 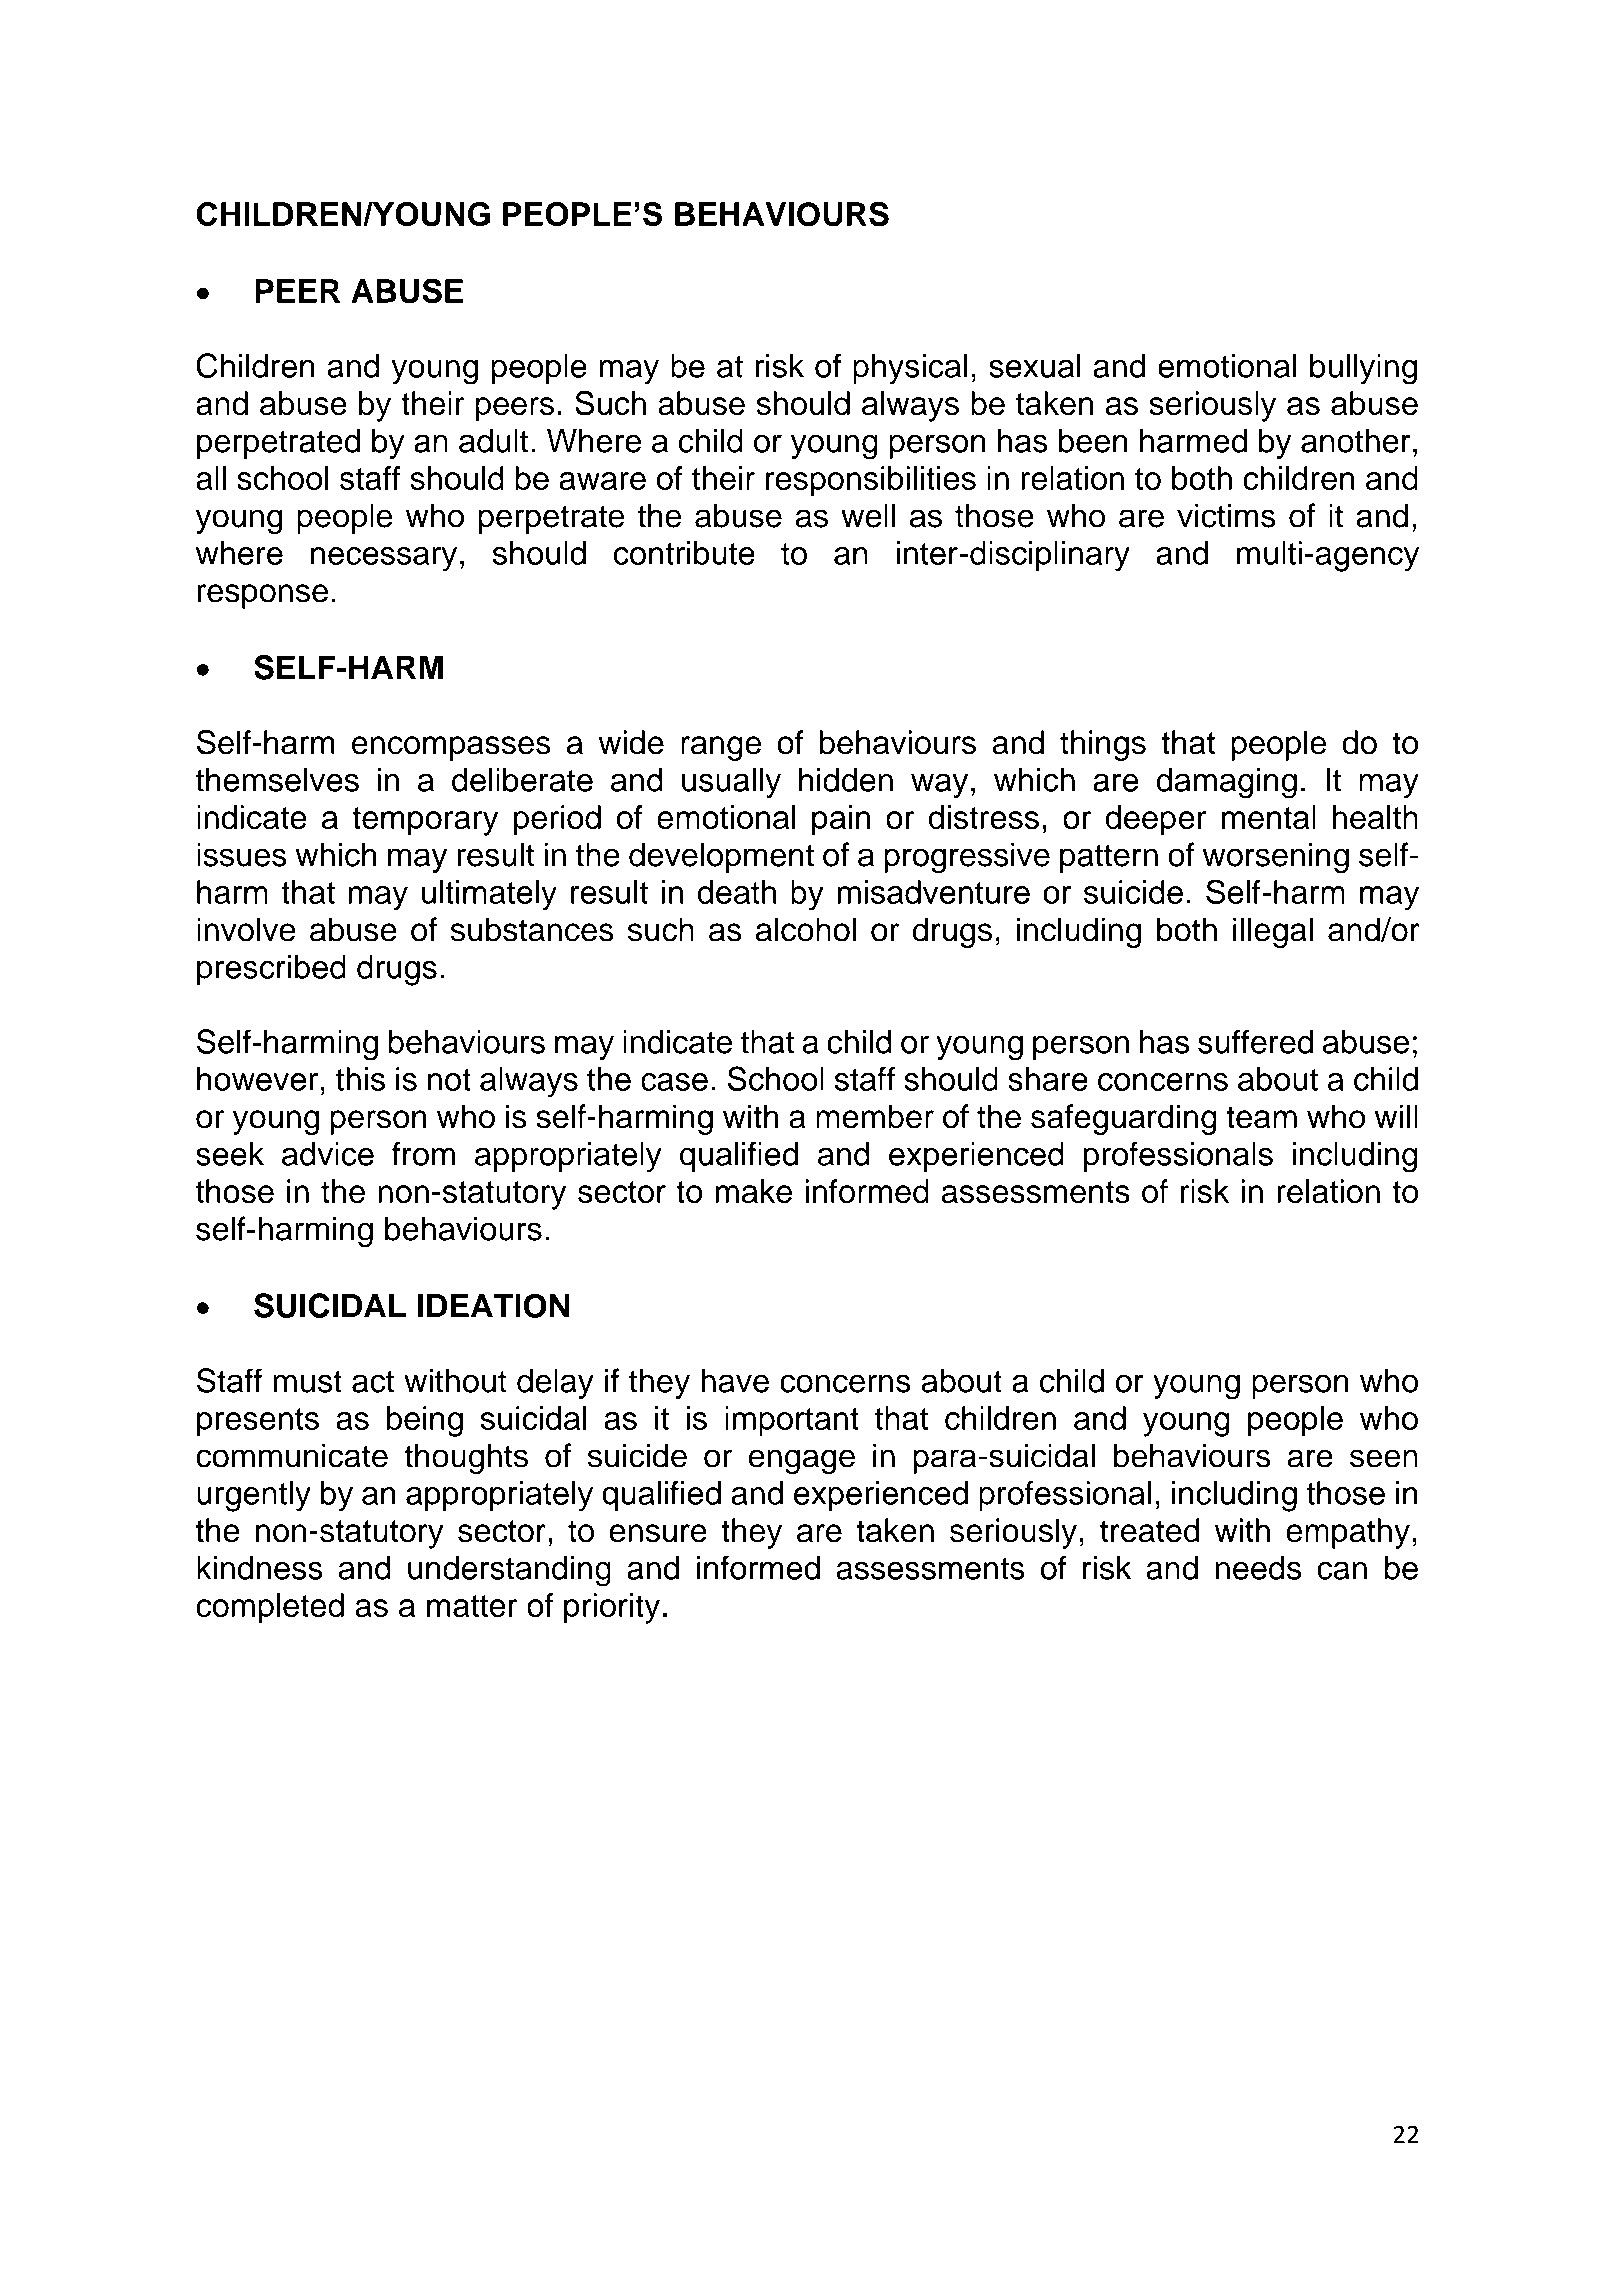 I want to click on prescribed, so click(x=271, y=970).
